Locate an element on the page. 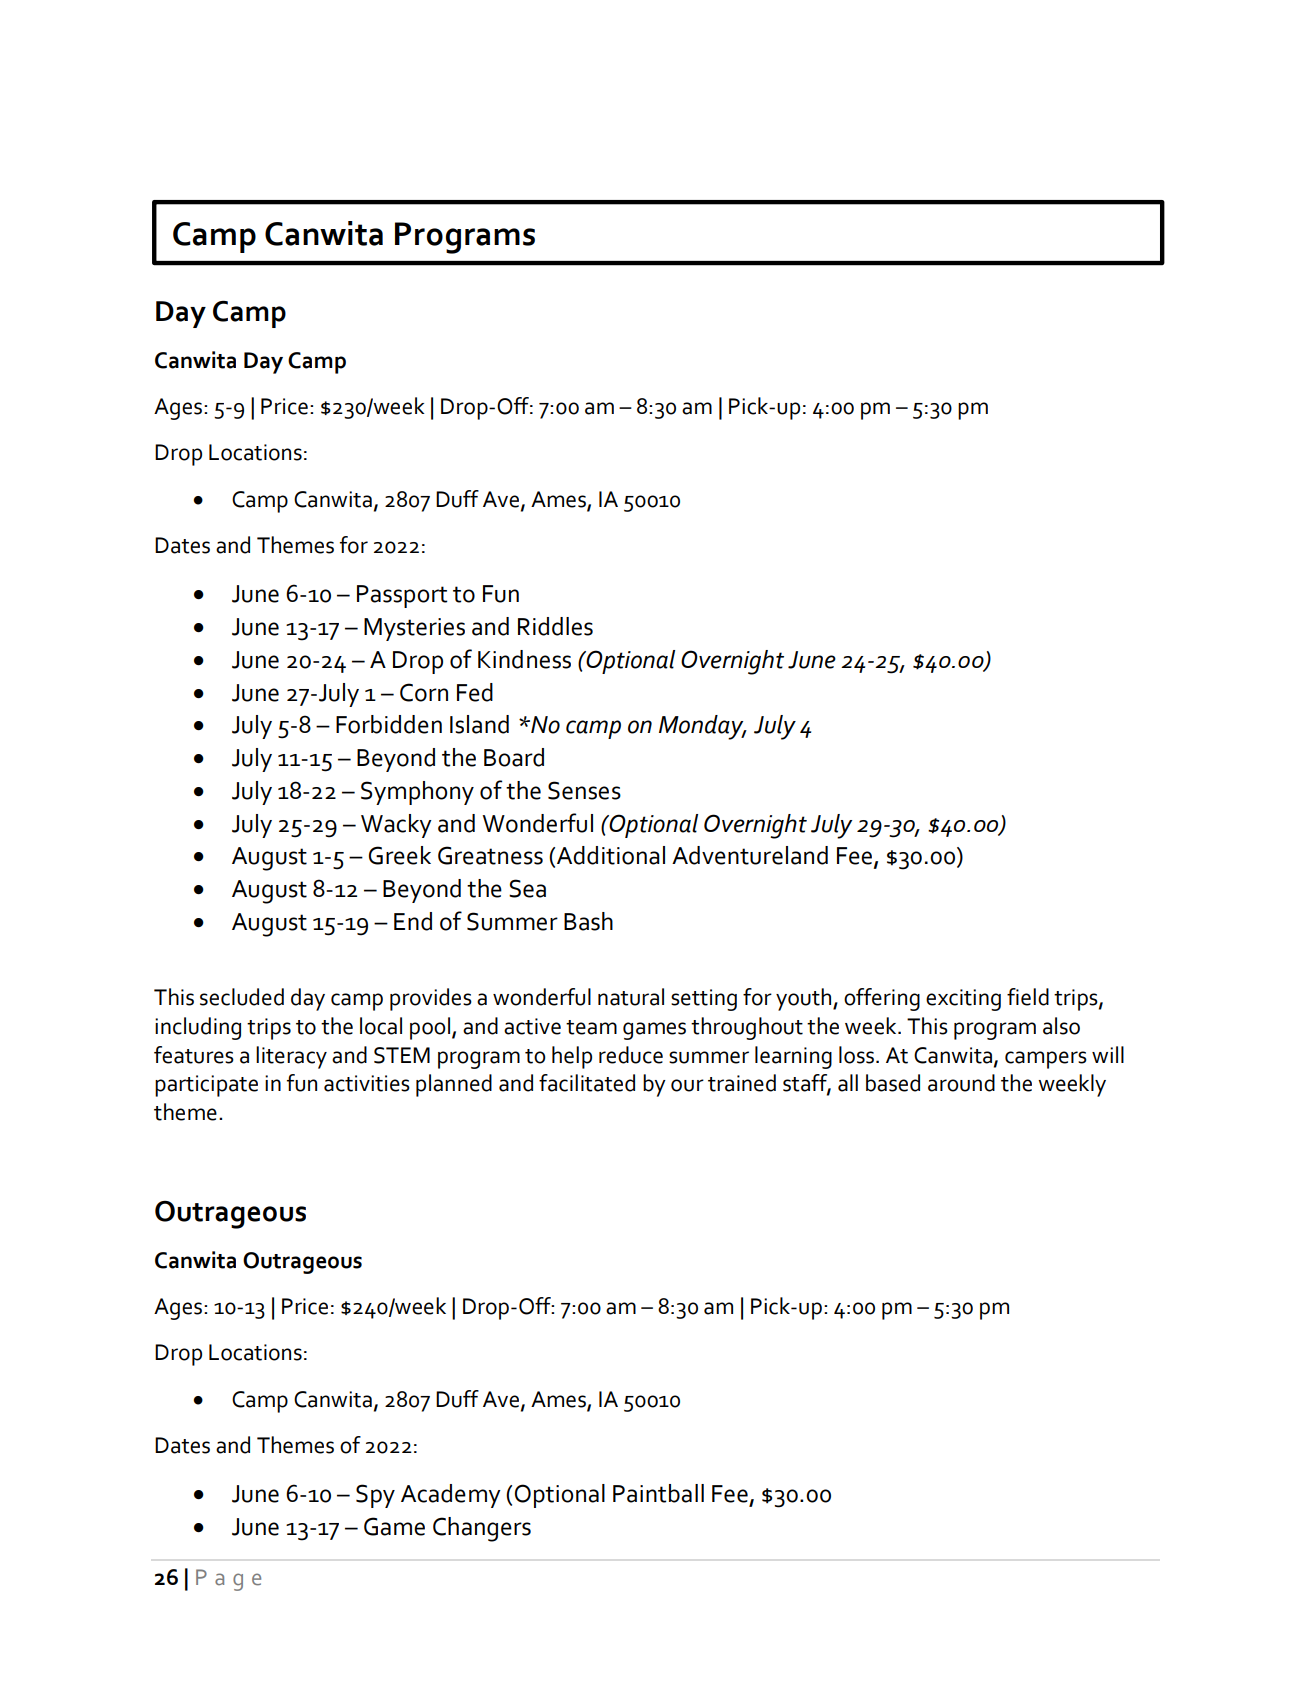 The height and width of the page is (1697, 1311). literacy is located at coordinates (291, 1057).
